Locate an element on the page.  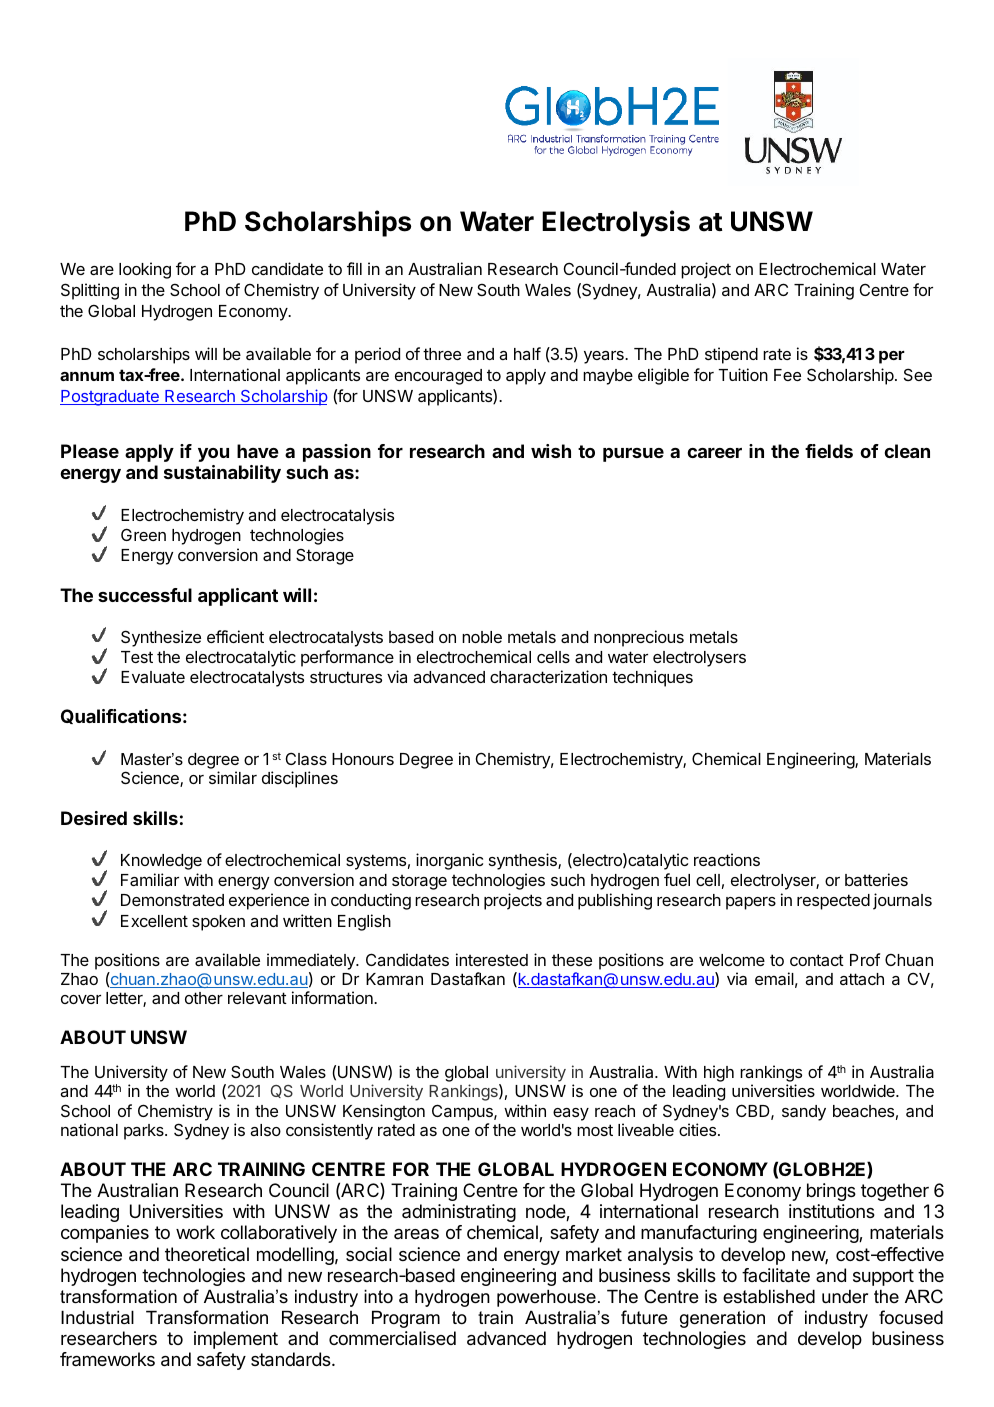
half is located at coordinates (527, 353).
